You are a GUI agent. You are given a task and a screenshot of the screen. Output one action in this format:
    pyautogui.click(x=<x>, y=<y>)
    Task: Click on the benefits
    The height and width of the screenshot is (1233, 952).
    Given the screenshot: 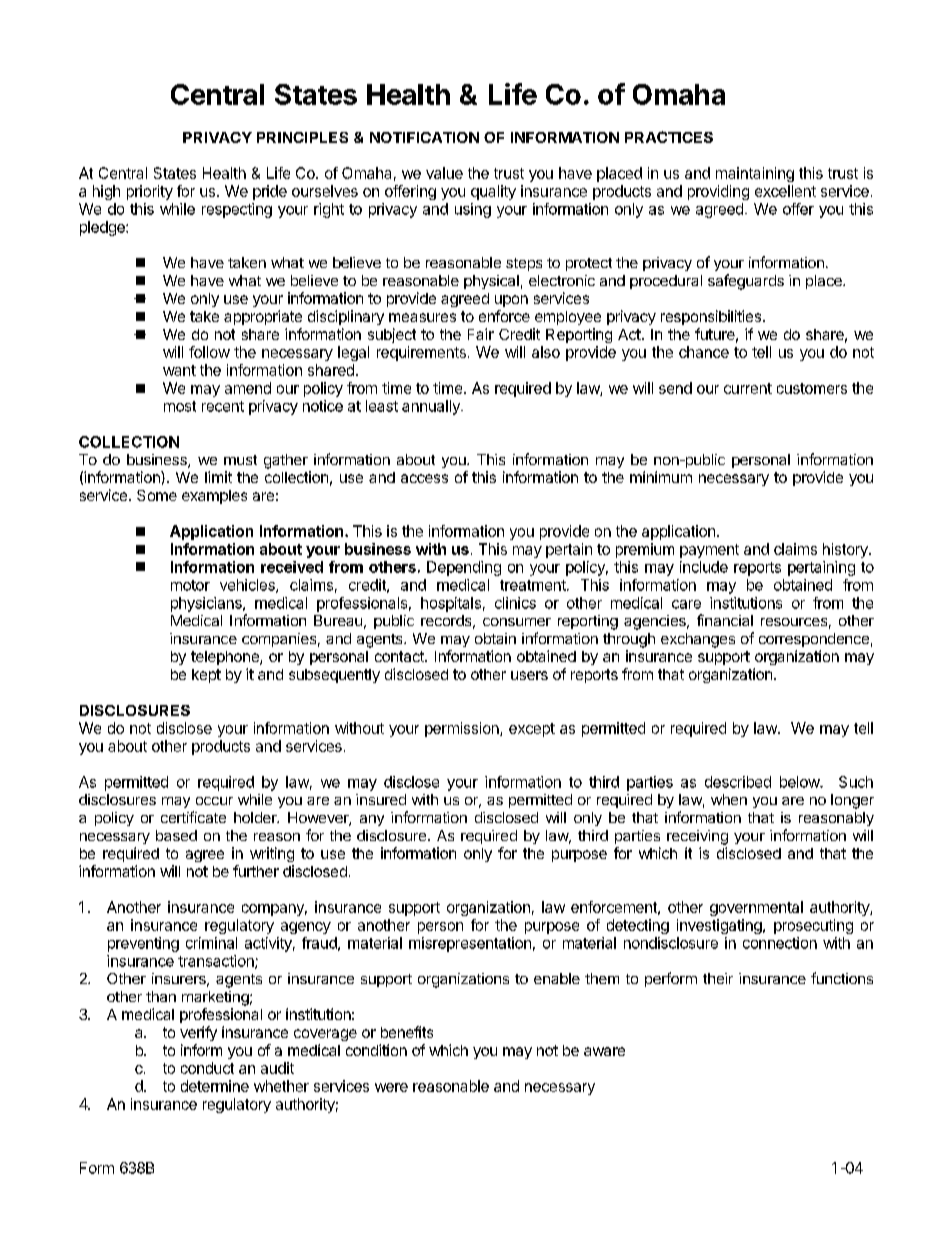 What is the action you would take?
    pyautogui.click(x=407, y=1032)
